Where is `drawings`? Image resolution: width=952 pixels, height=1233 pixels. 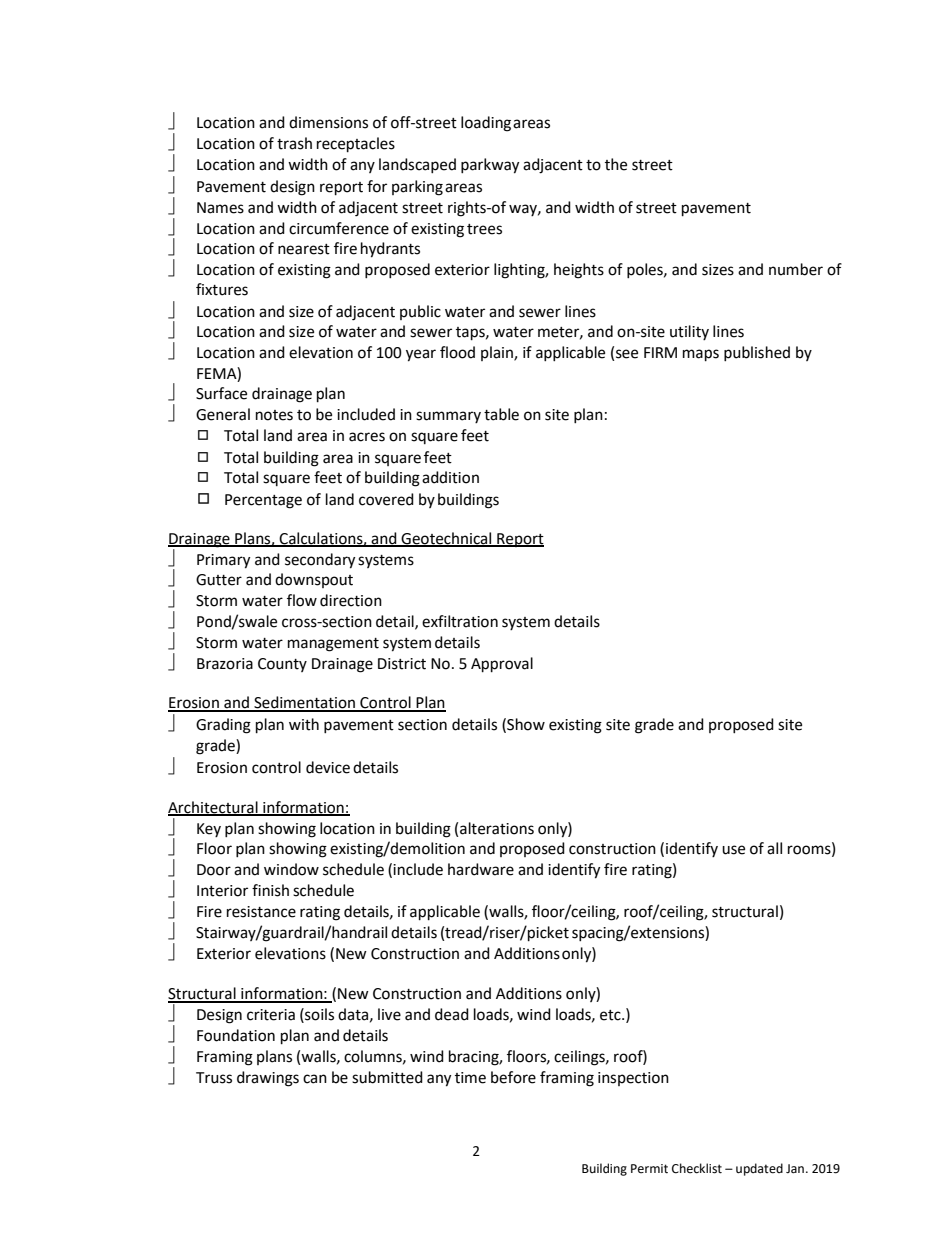 drawings is located at coordinates (268, 1079).
